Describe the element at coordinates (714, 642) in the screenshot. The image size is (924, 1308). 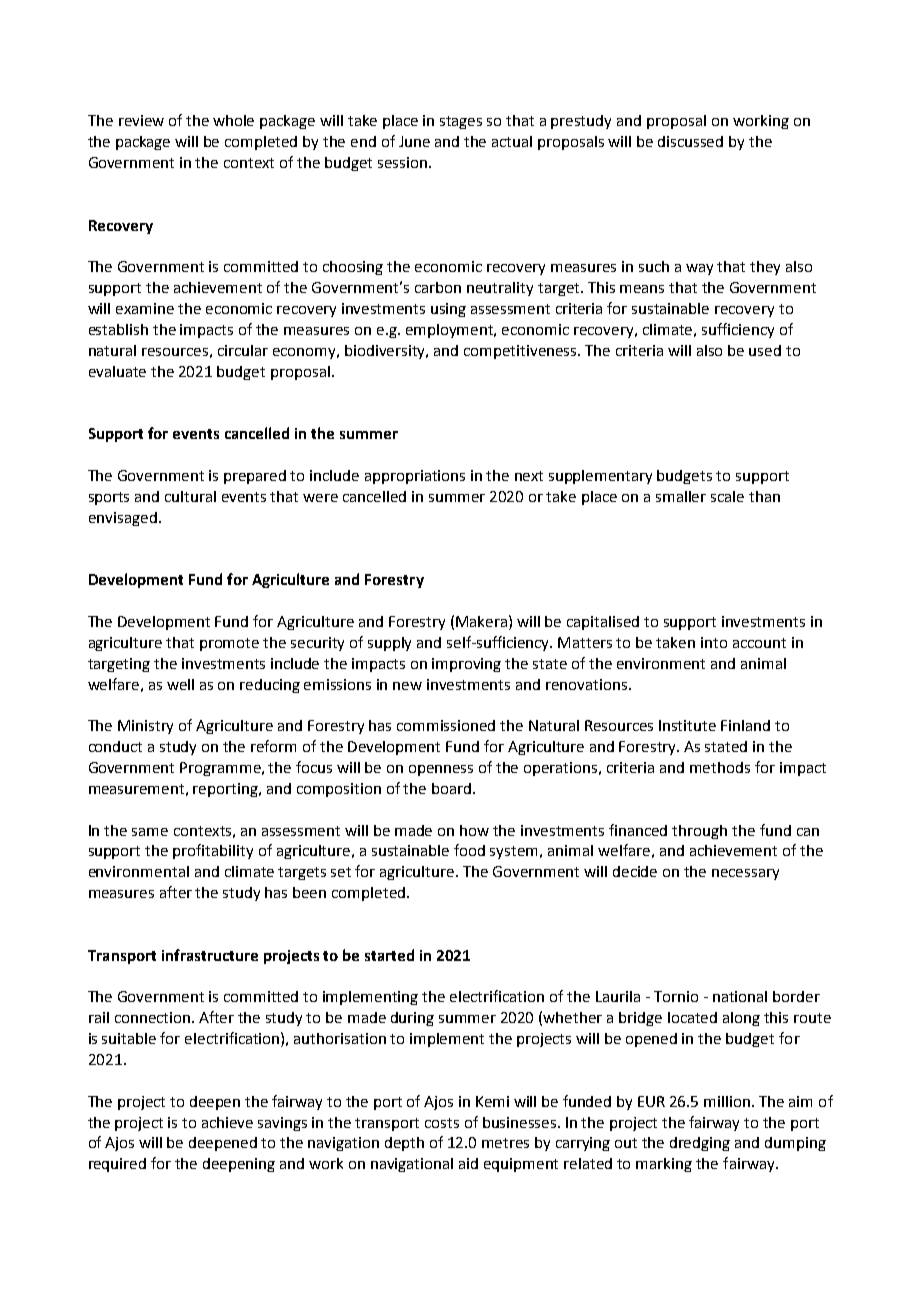
I see `into` at that location.
